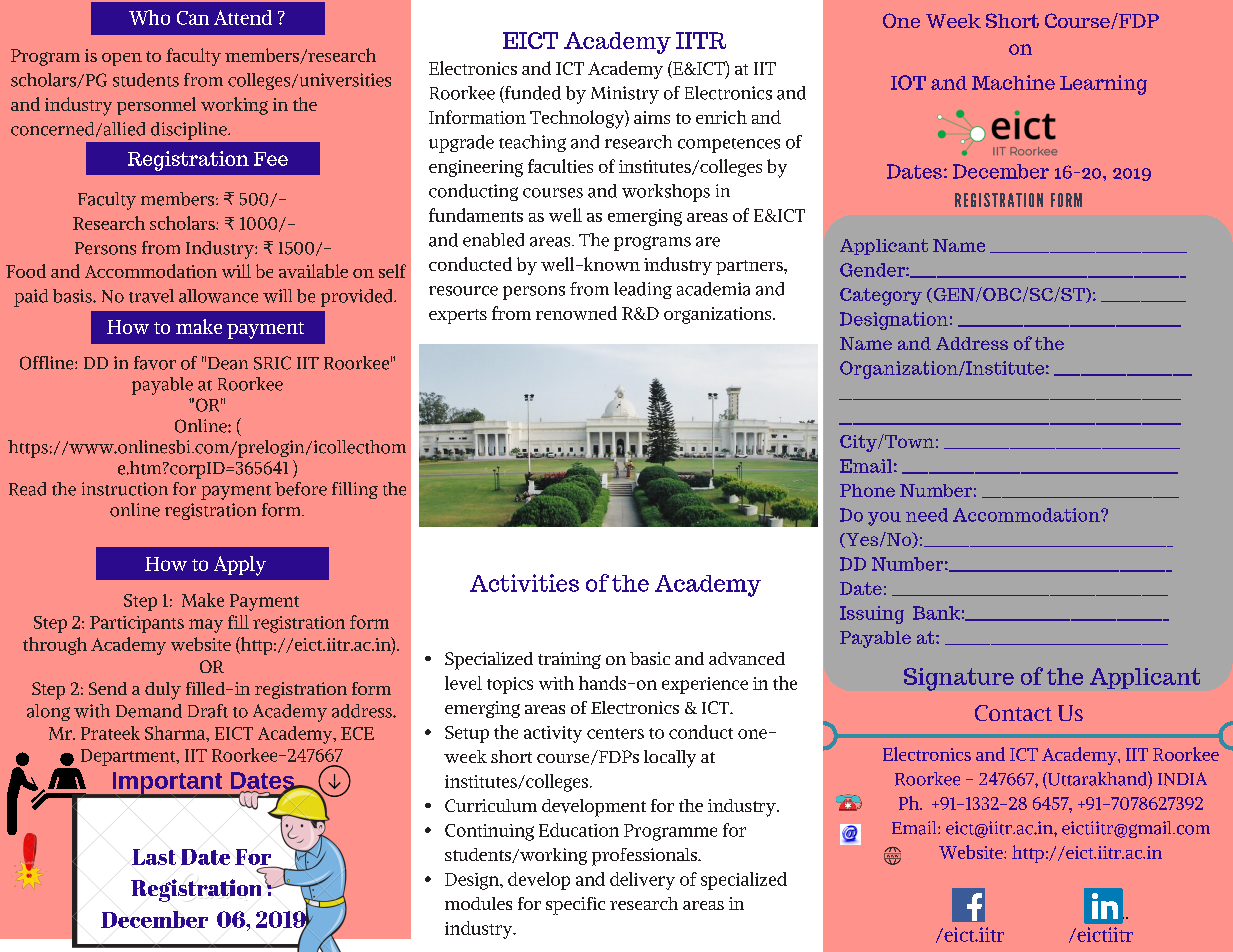 This document has width=1233, height=952. Describe the element at coordinates (163, 691) in the document. I see `duly` at that location.
